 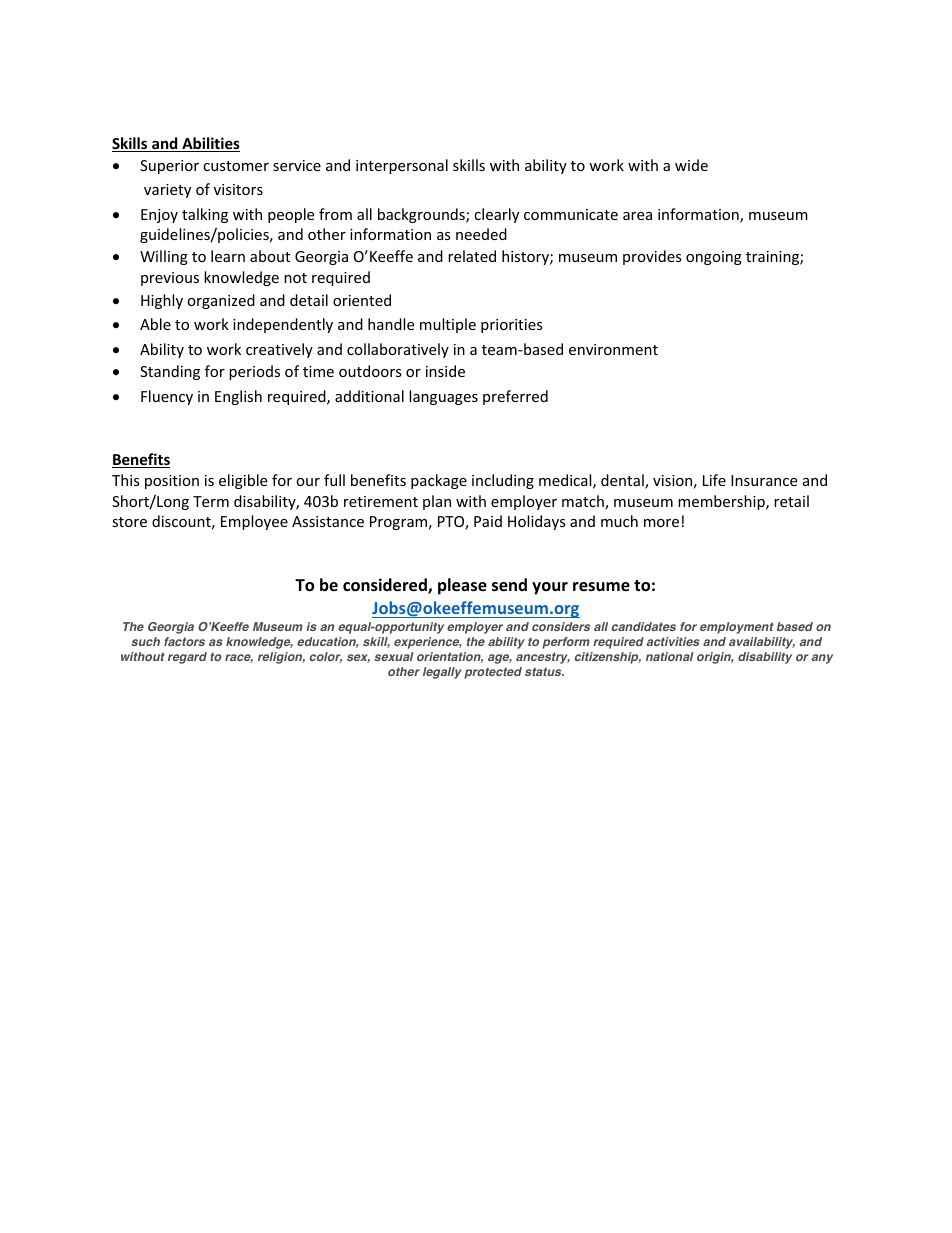 I want to click on related, so click(x=472, y=256).
